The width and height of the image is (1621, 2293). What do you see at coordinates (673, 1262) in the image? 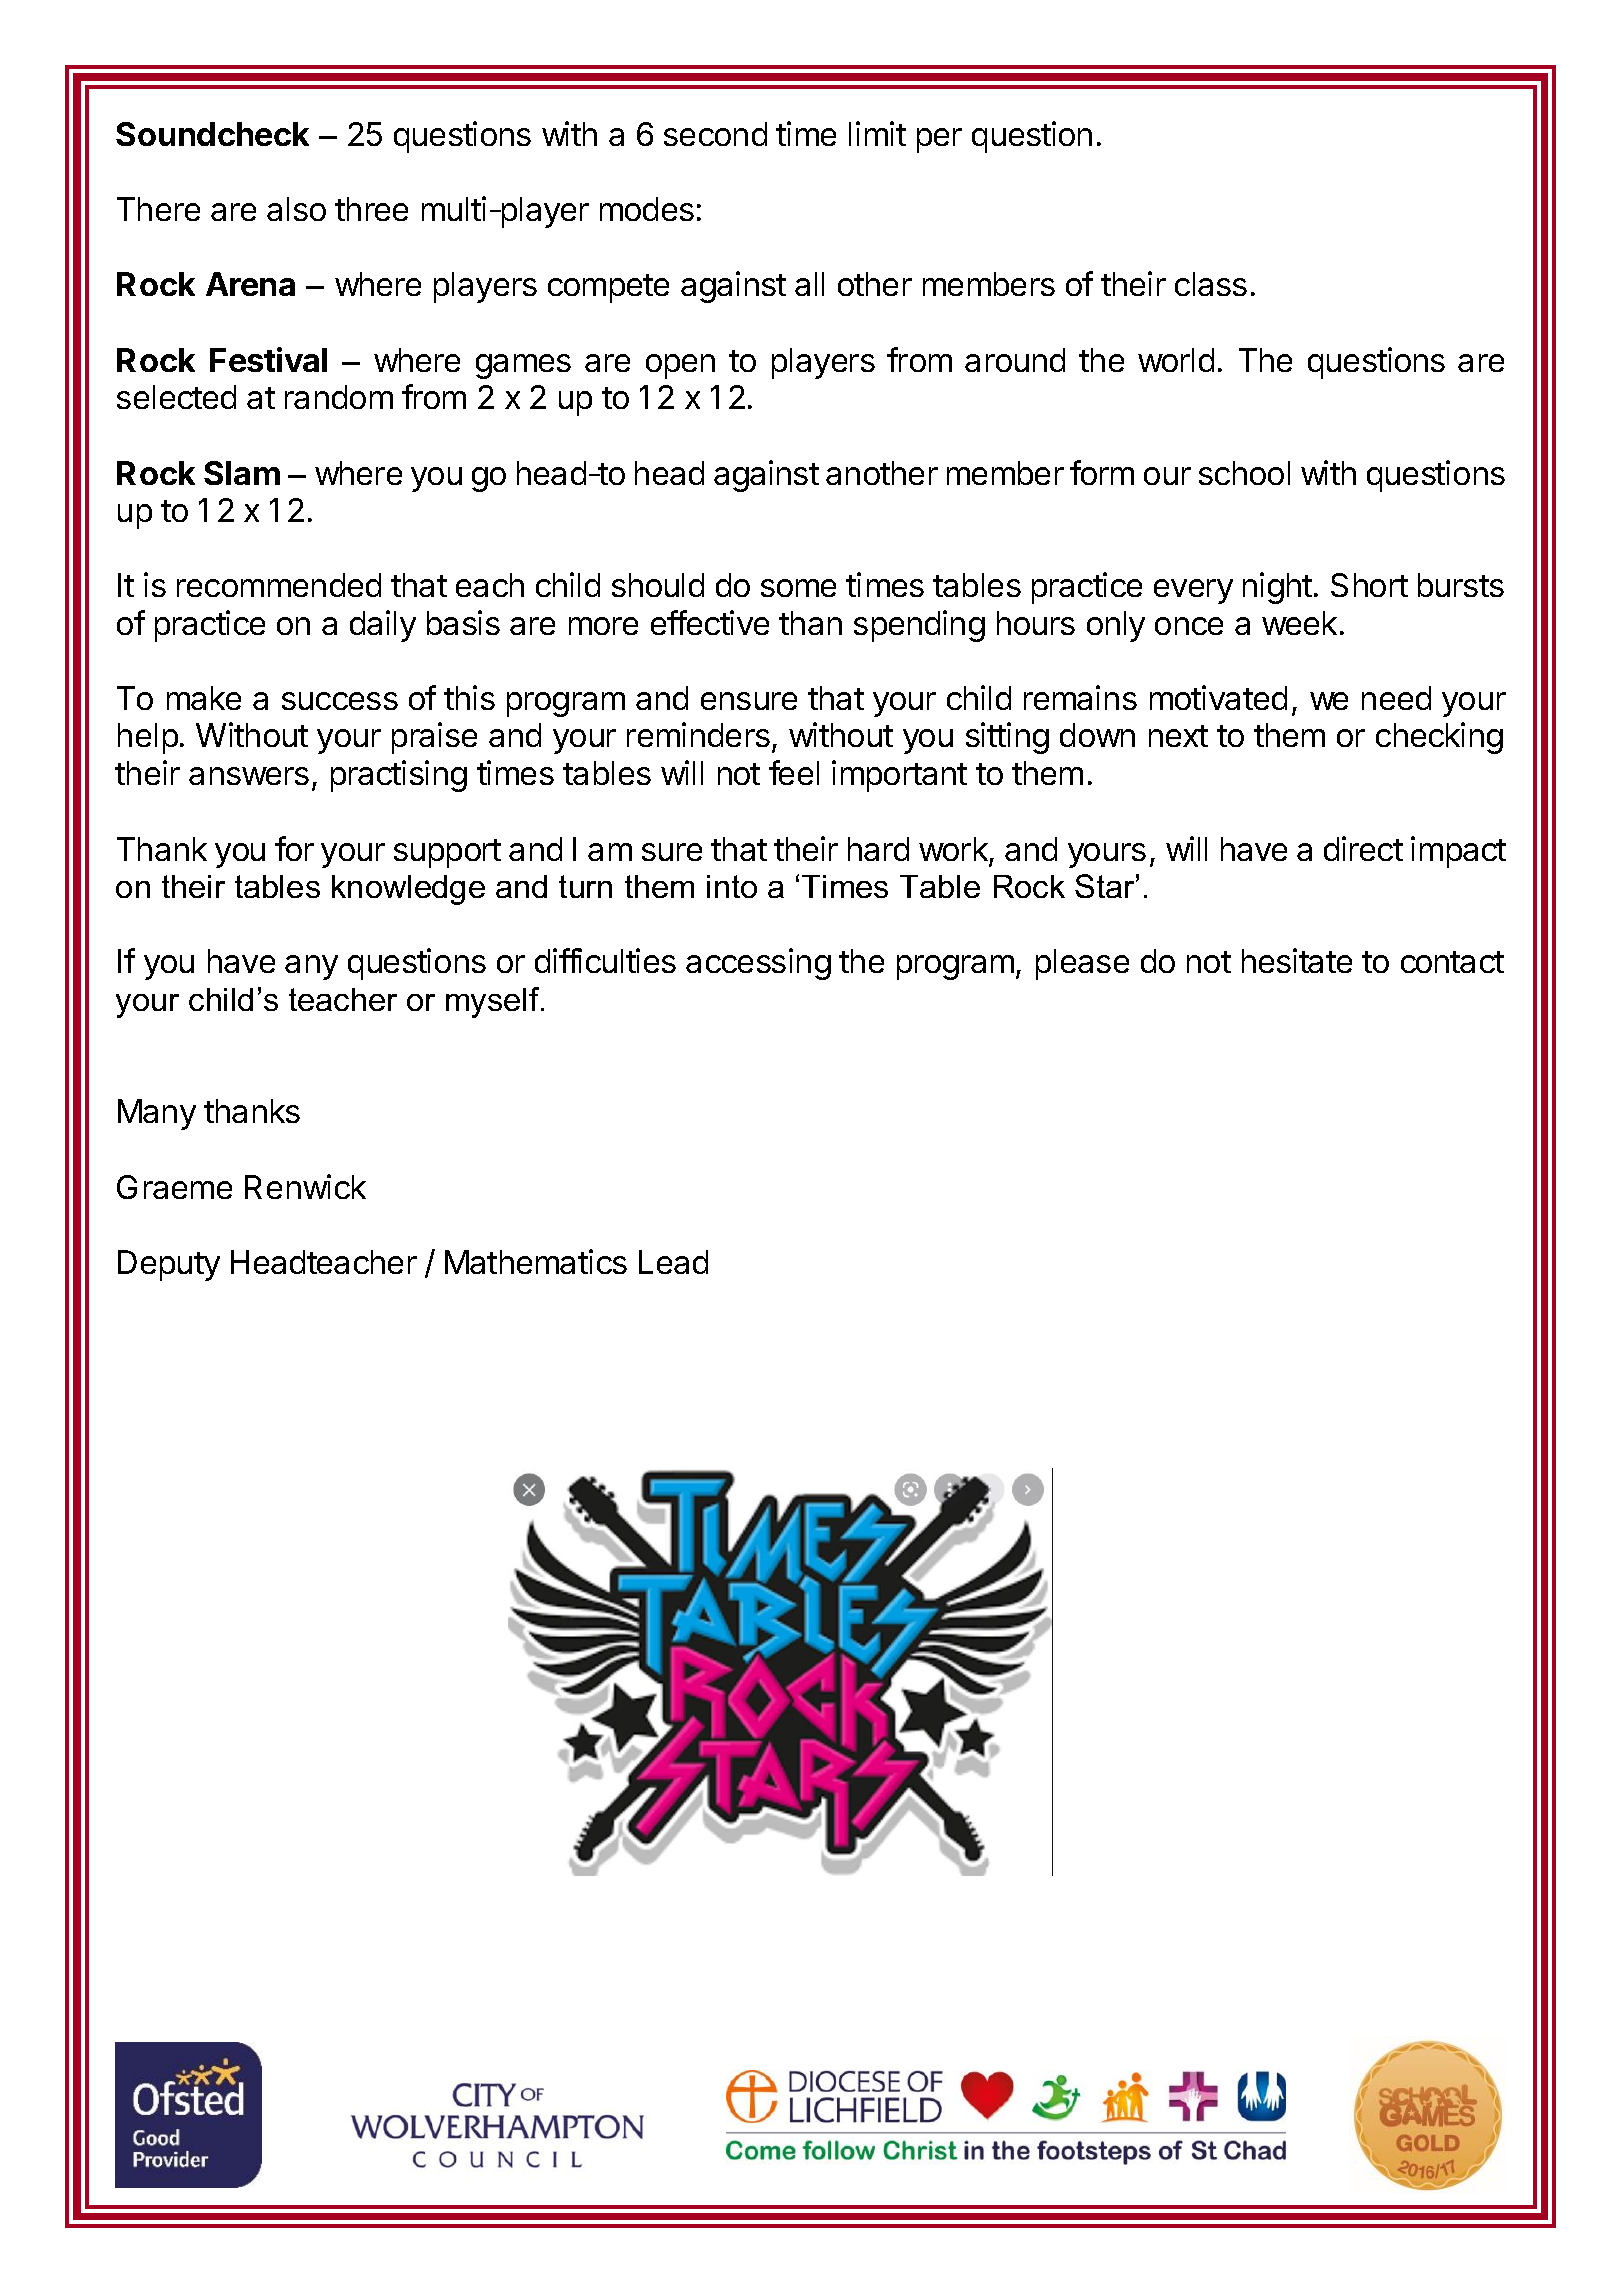
I see `Lead` at bounding box center [673, 1262].
